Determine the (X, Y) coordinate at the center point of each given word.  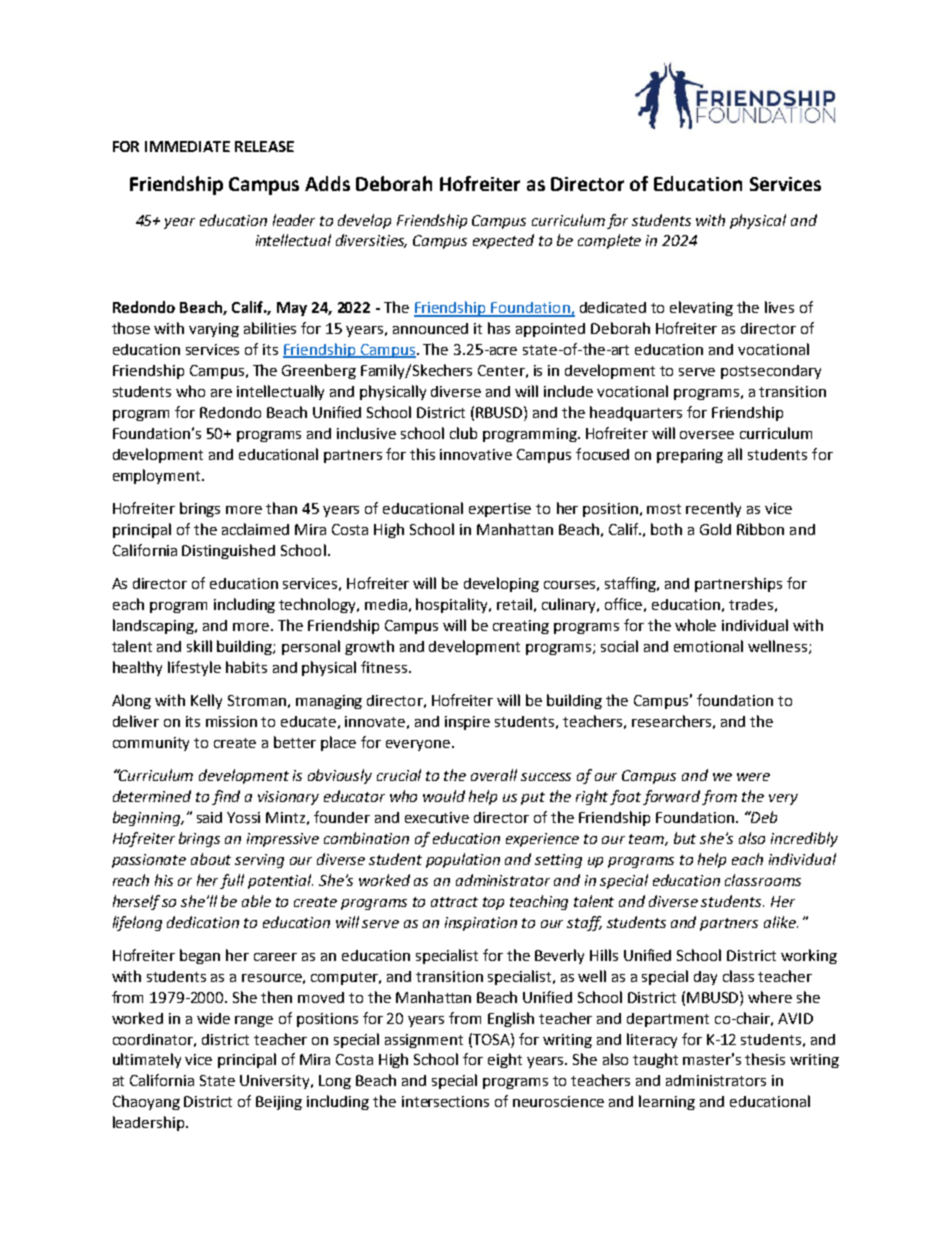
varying (214, 330)
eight (505, 1060)
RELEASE (264, 146)
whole (695, 625)
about (211, 859)
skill (199, 646)
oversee (707, 435)
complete (609, 241)
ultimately (147, 1060)
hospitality (453, 605)
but (685, 838)
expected (503, 241)
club (463, 433)
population (463, 860)
